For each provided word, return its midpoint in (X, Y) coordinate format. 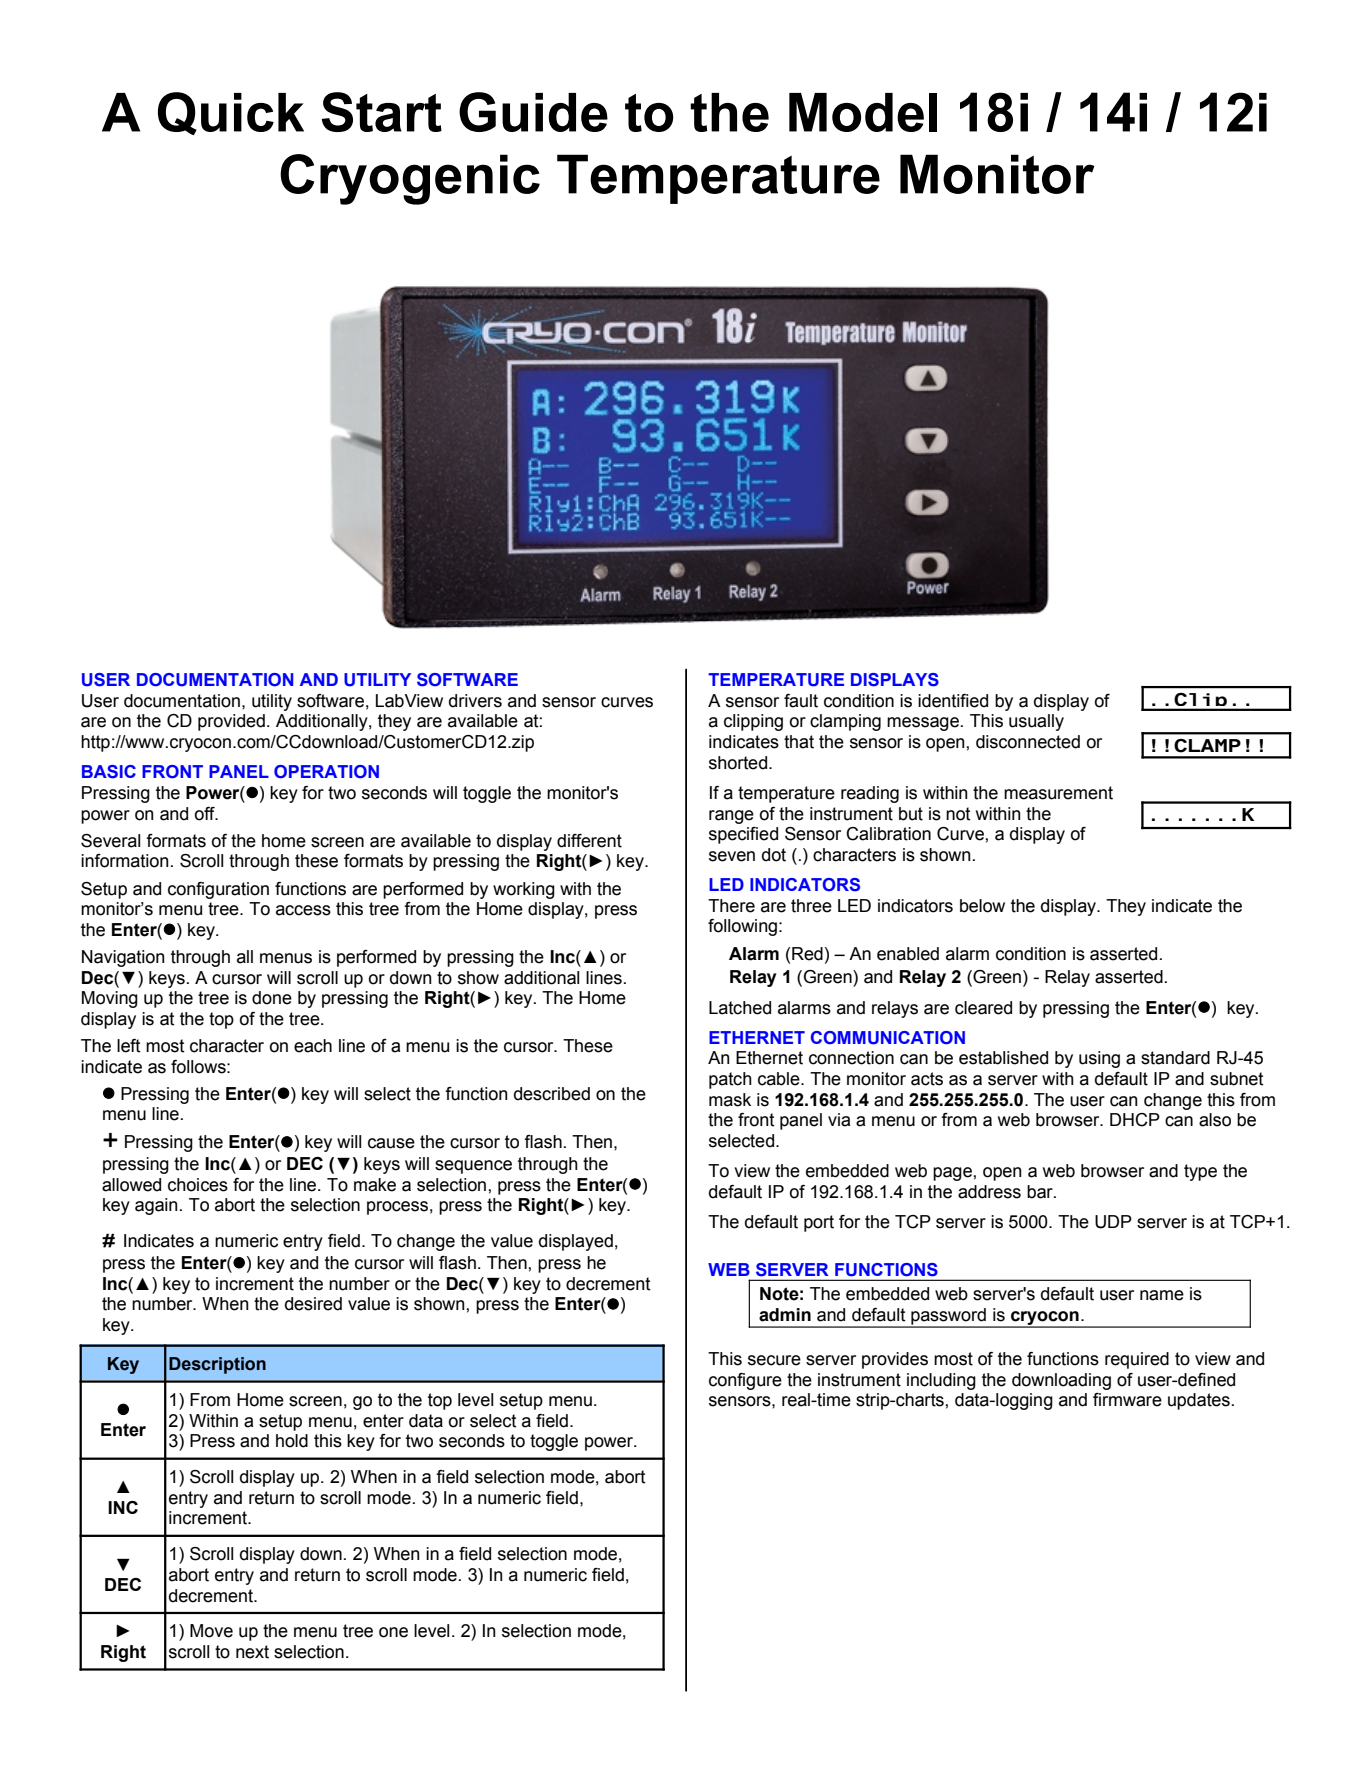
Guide (533, 112)
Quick (231, 113)
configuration (218, 890)
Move (211, 1631)
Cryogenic (410, 179)
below (982, 906)
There (731, 906)
